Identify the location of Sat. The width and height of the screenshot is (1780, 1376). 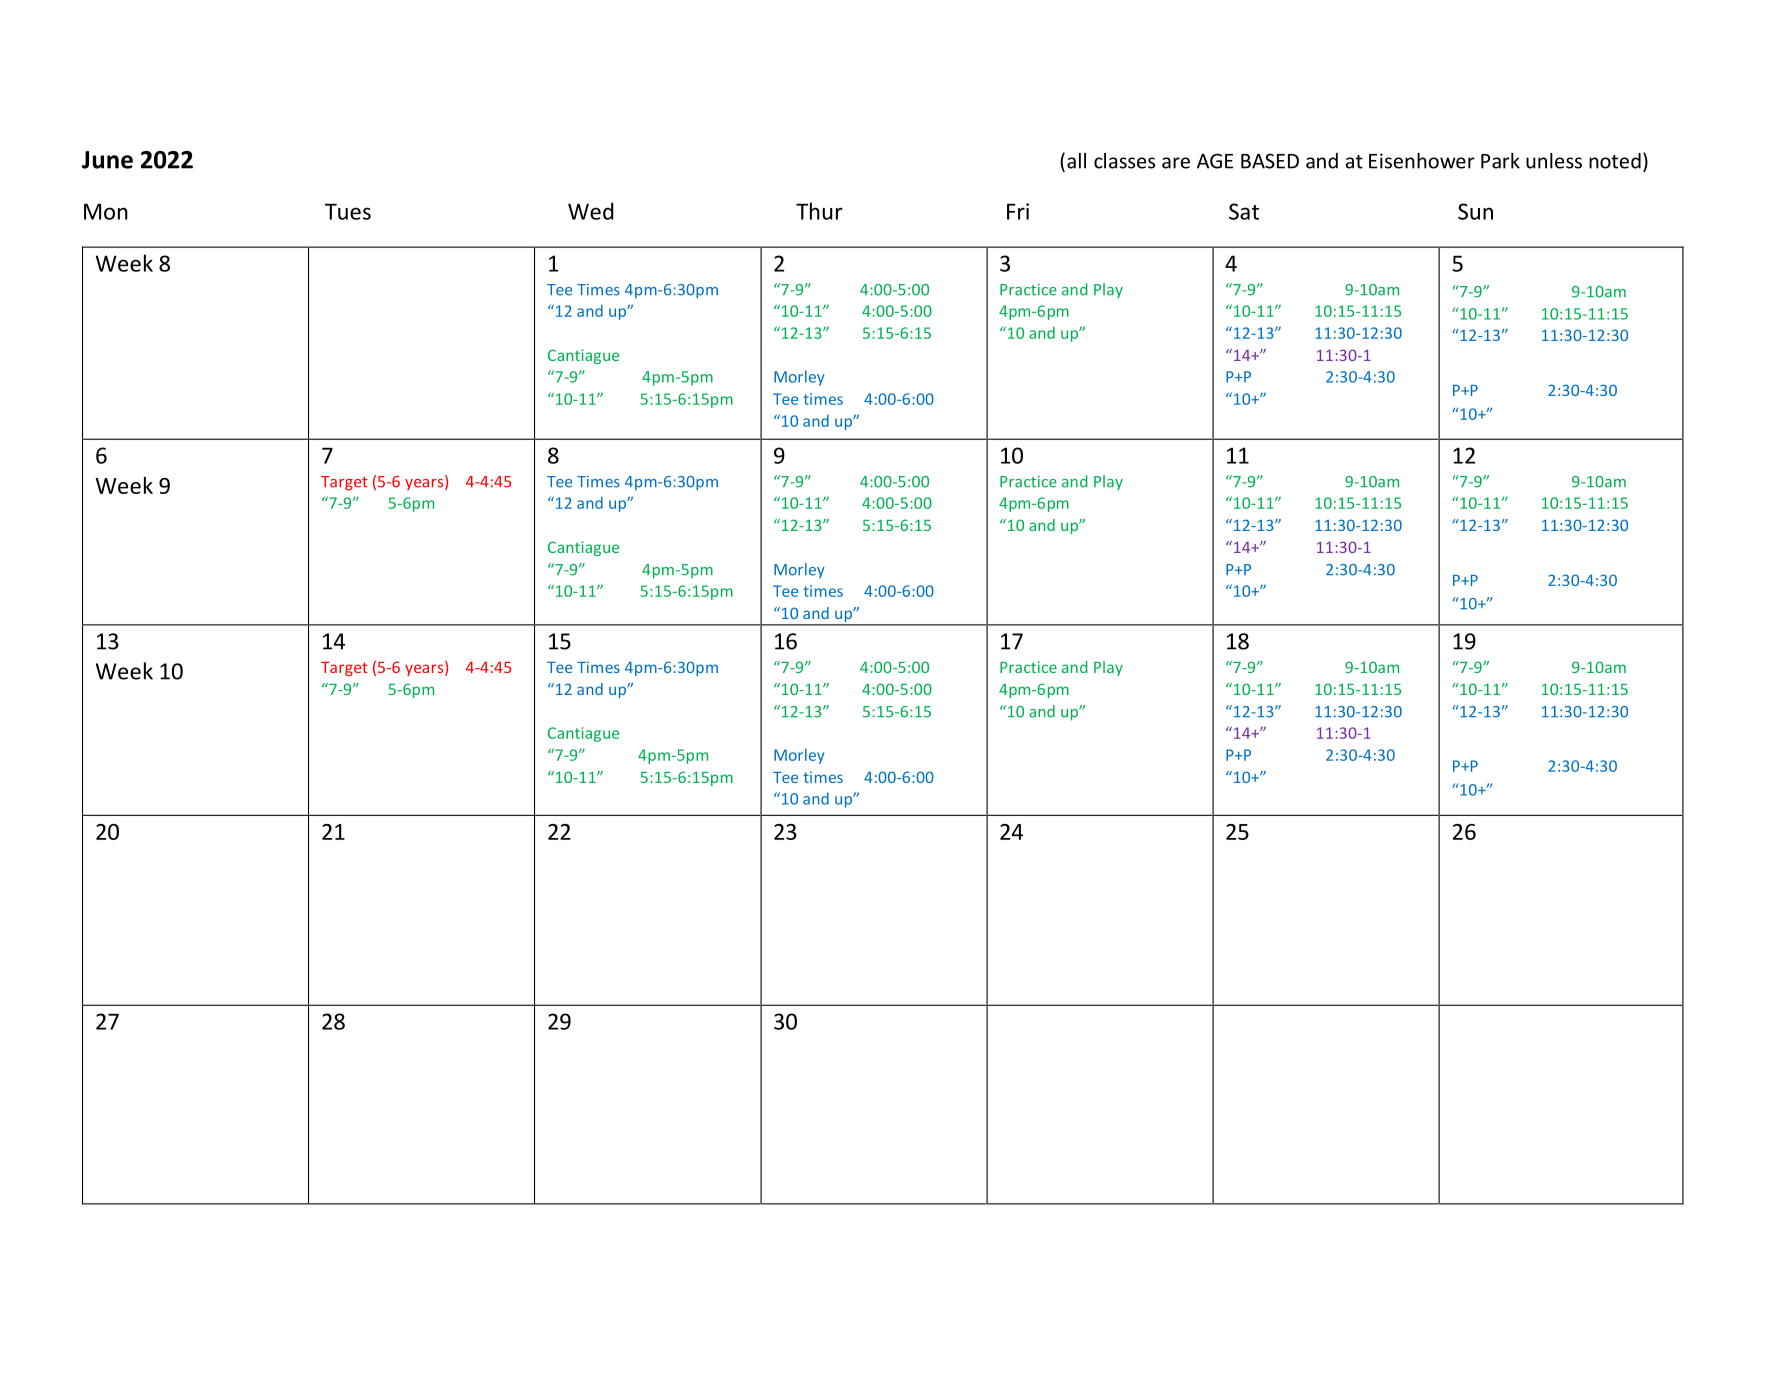
(1244, 211).
